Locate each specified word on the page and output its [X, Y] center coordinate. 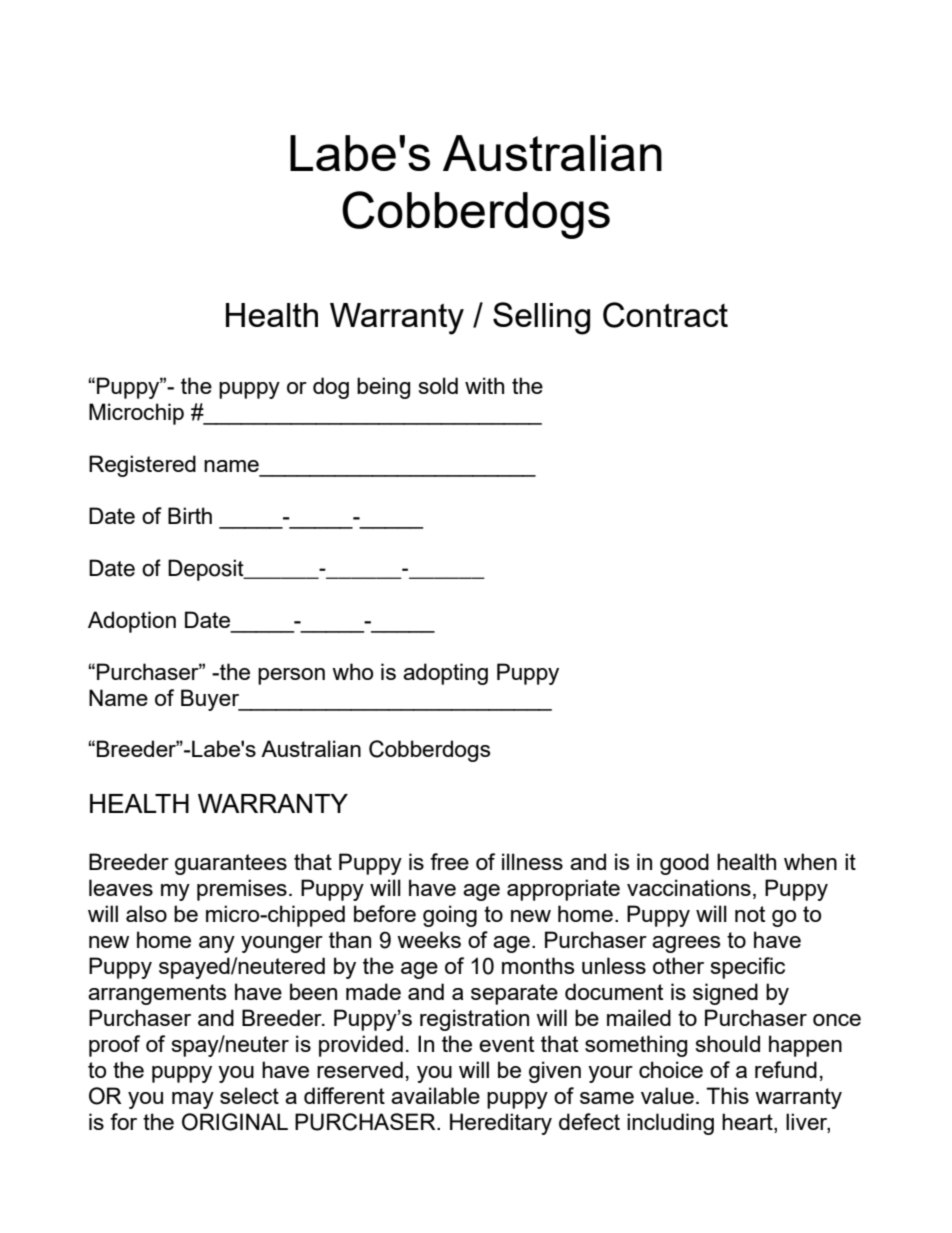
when [810, 861]
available [435, 1095]
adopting [445, 674]
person [291, 676]
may [193, 1100]
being [383, 388]
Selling [541, 318]
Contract [665, 315]
